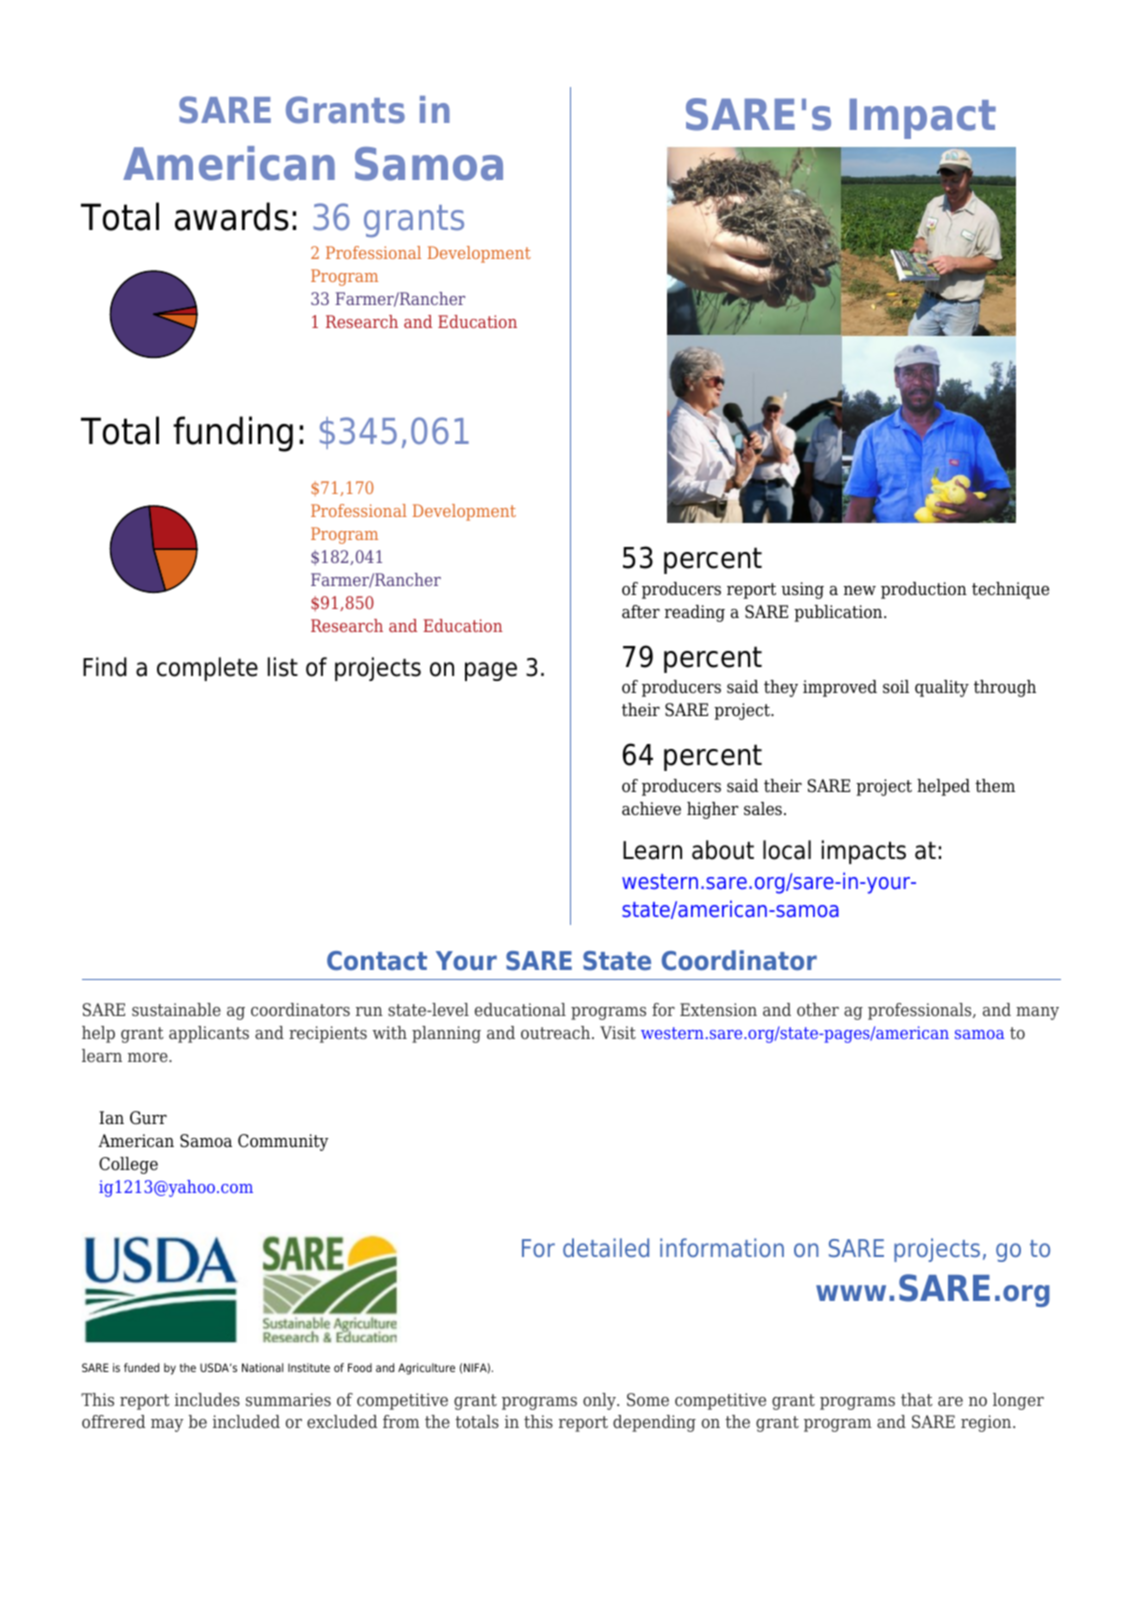 The image size is (1143, 1616). I want to click on production, so click(924, 590).
